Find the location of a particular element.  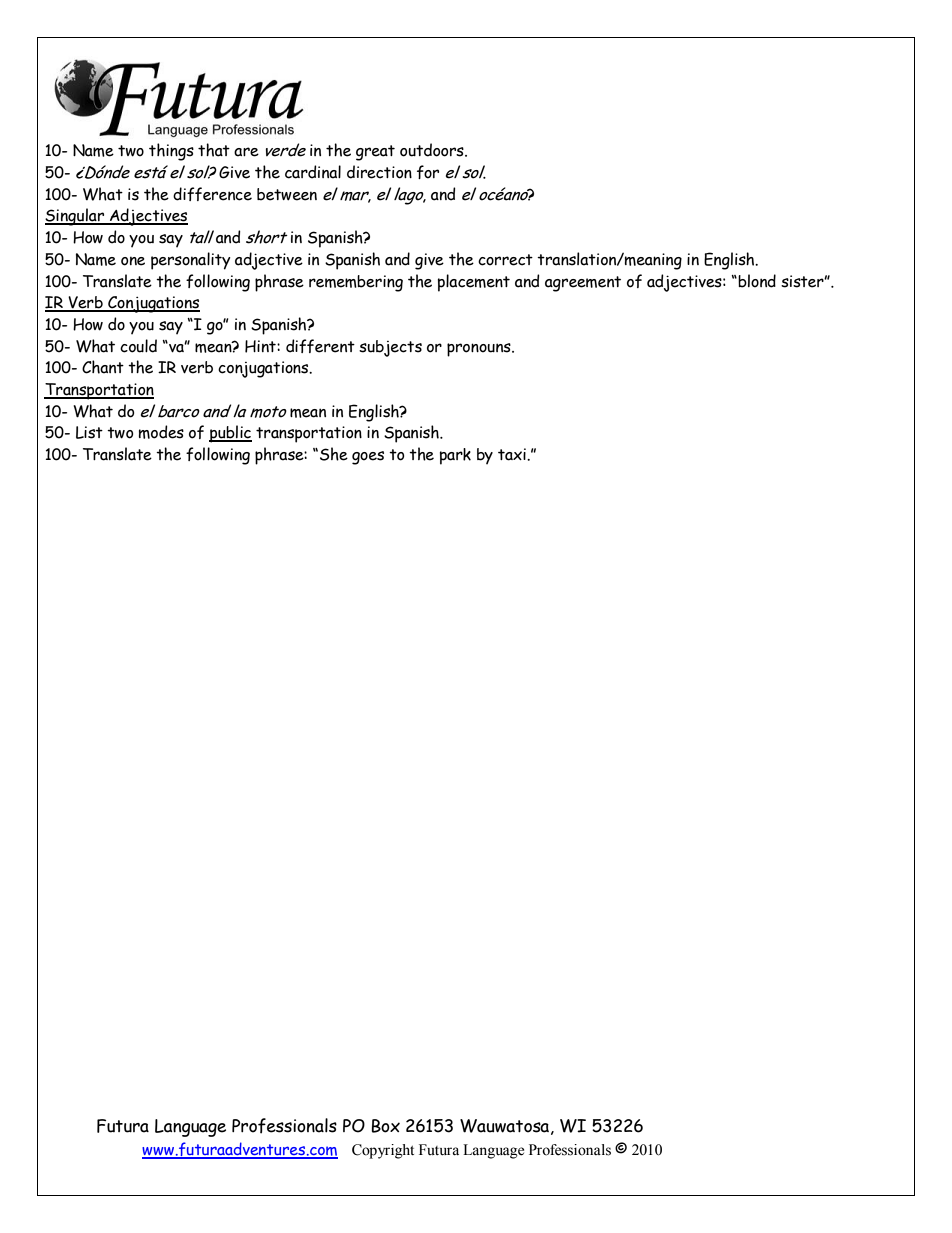

Hint is located at coordinates (261, 346).
